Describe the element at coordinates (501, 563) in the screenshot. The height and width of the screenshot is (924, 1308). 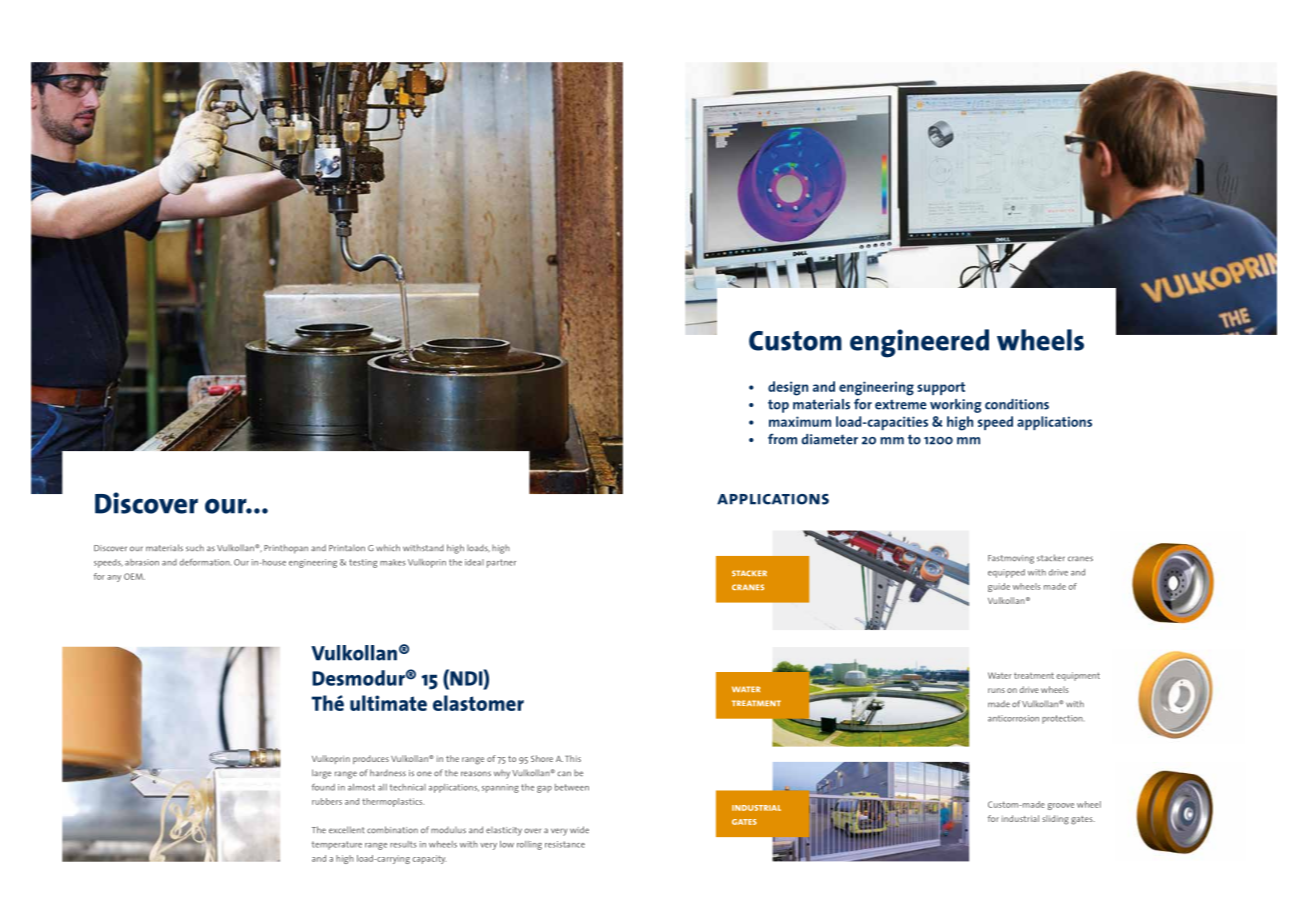
I see `partner` at that location.
